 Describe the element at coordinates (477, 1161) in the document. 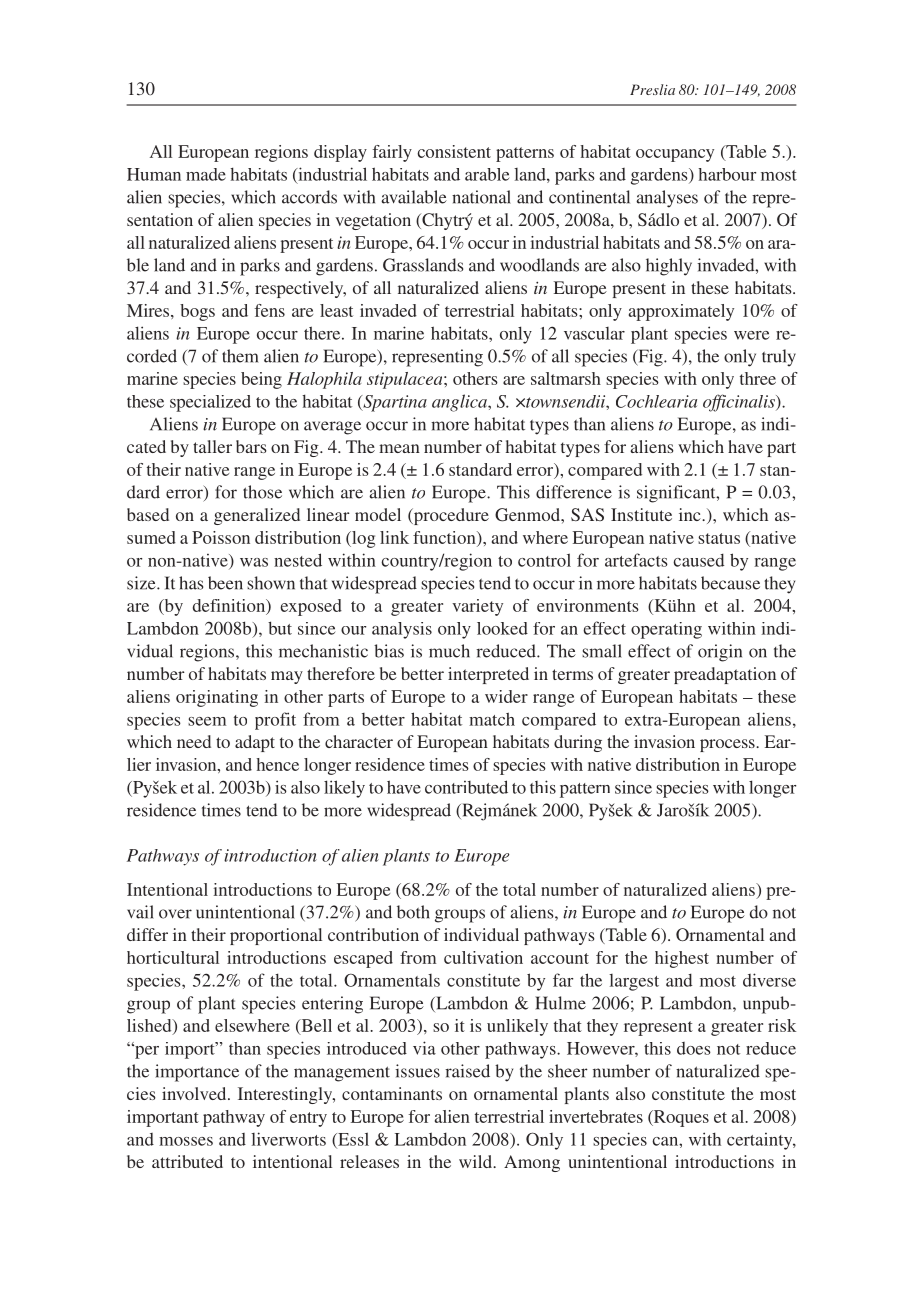

I see `wild` at that location.
